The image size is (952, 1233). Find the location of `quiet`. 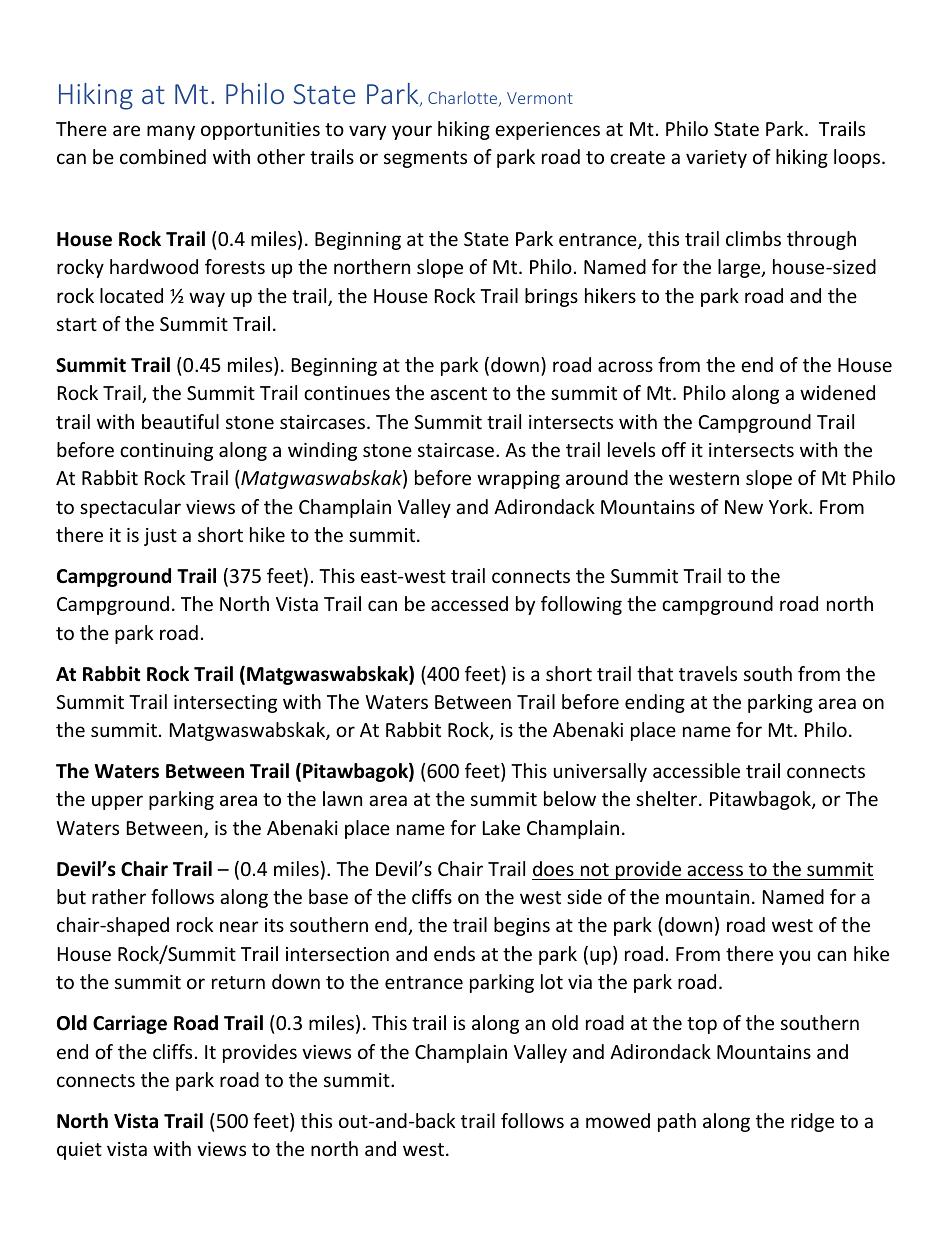

quiet is located at coordinates (79, 1151).
